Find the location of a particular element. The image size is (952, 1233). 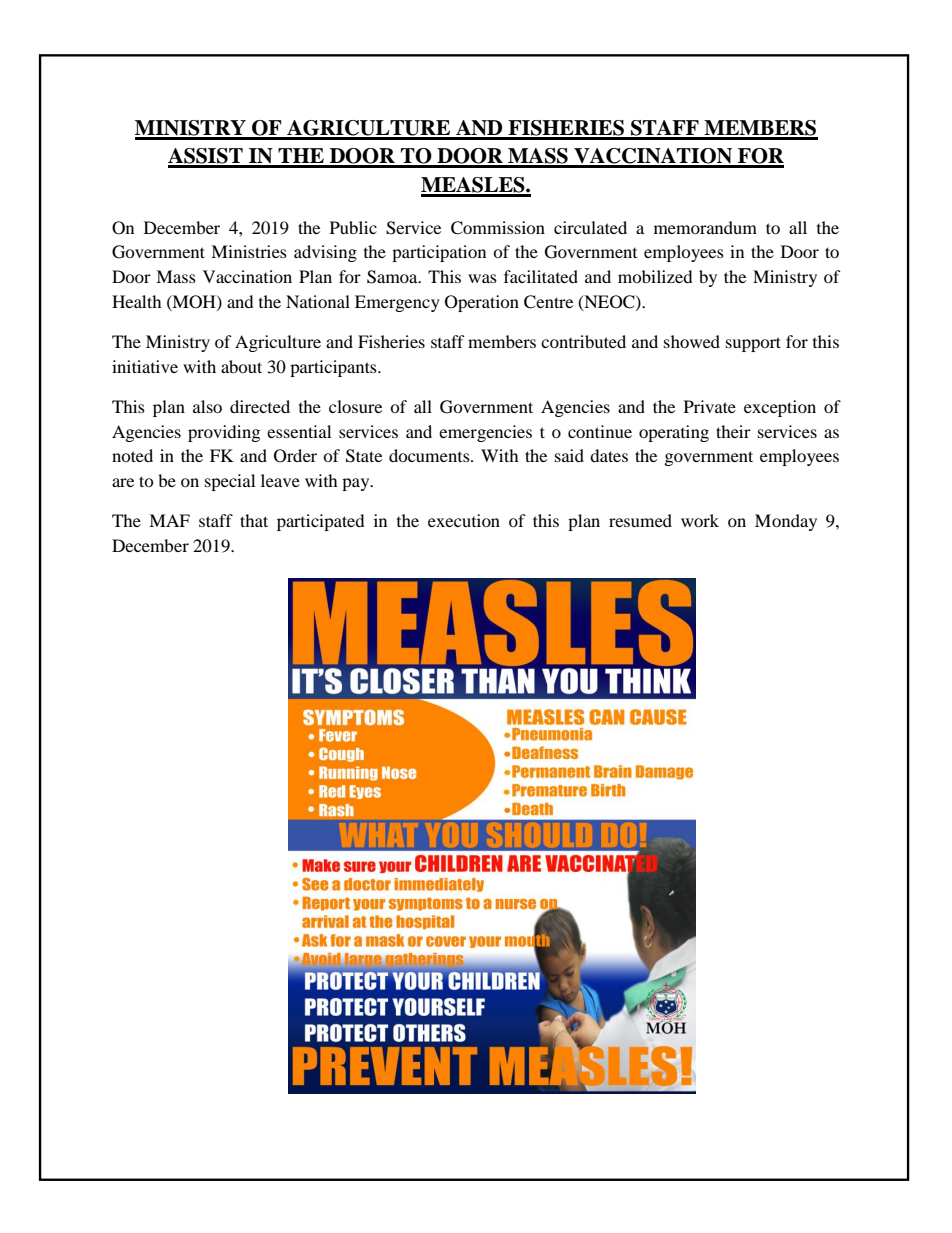

Private is located at coordinates (710, 406).
